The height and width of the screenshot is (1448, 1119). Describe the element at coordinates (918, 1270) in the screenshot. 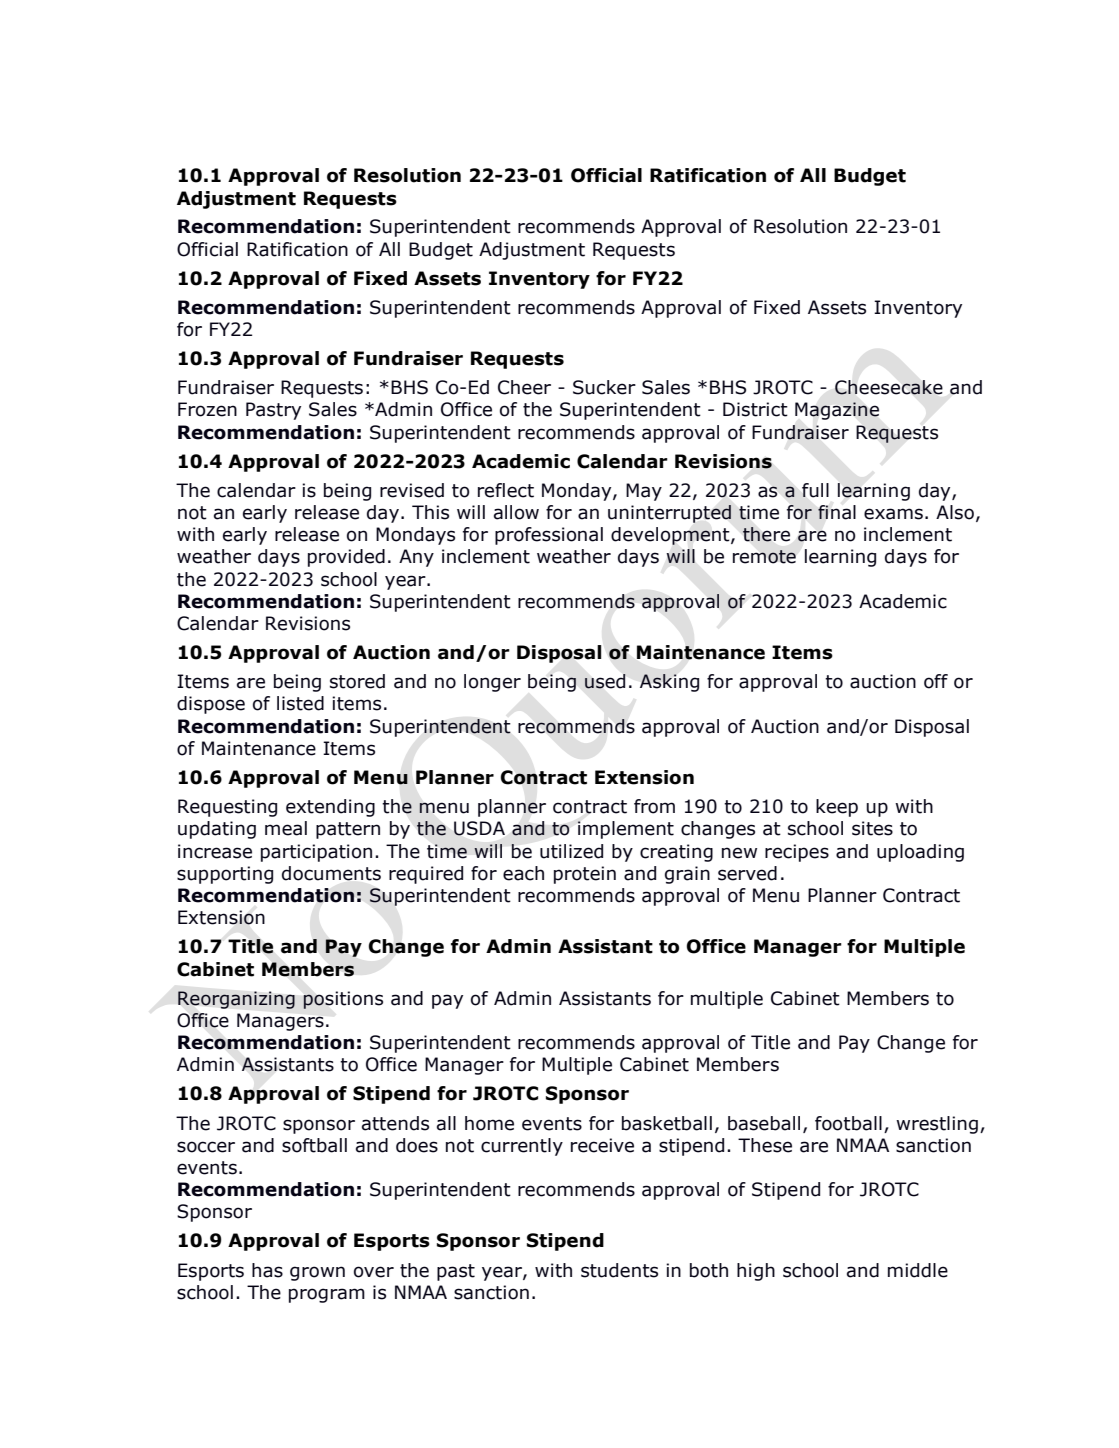

I see `middle` at that location.
